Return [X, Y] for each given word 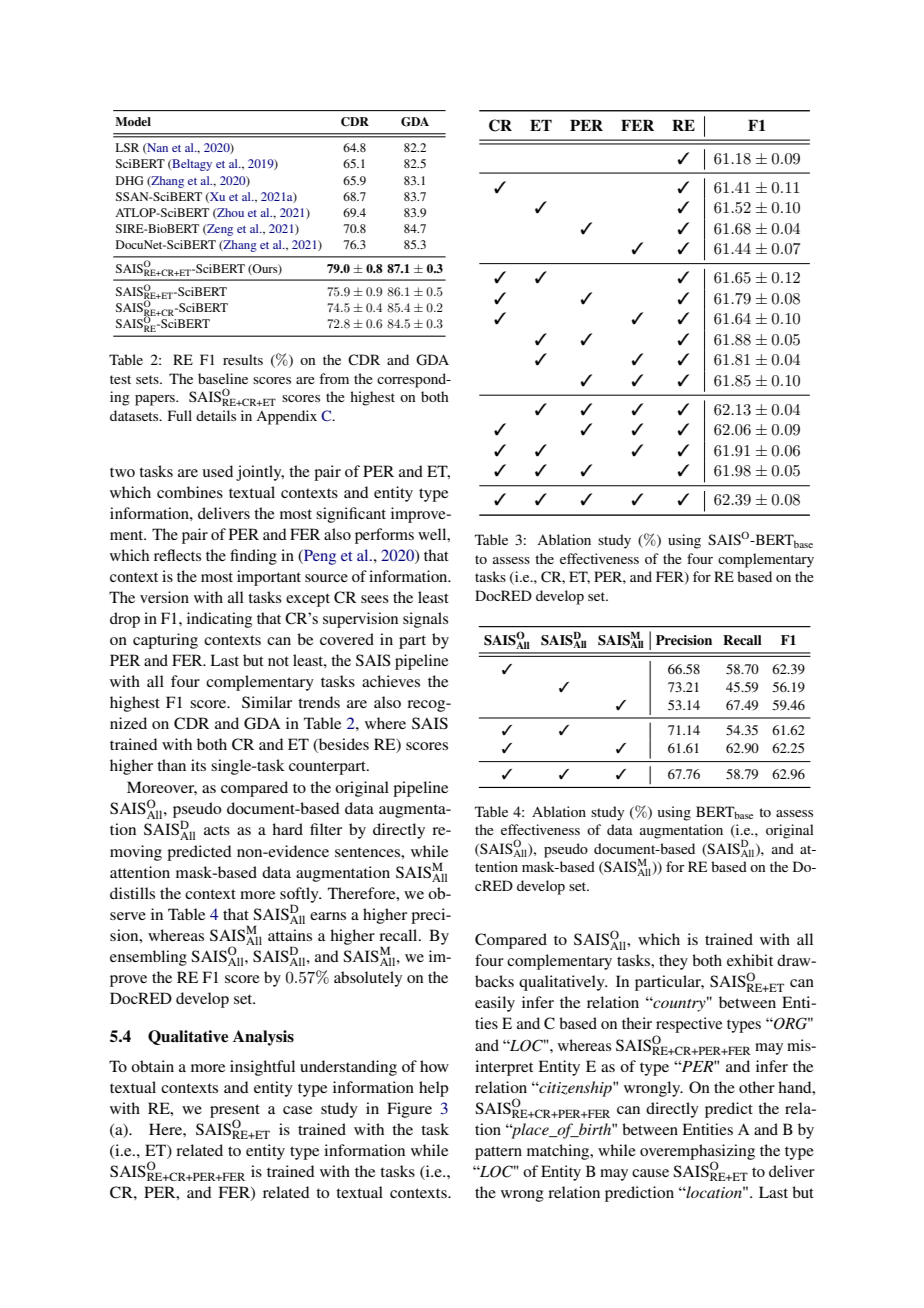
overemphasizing [697, 1153]
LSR [127, 147]
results [243, 359]
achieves [391, 681]
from [334, 378]
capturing [165, 641]
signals [425, 620]
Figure [409, 1110]
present [235, 1112]
